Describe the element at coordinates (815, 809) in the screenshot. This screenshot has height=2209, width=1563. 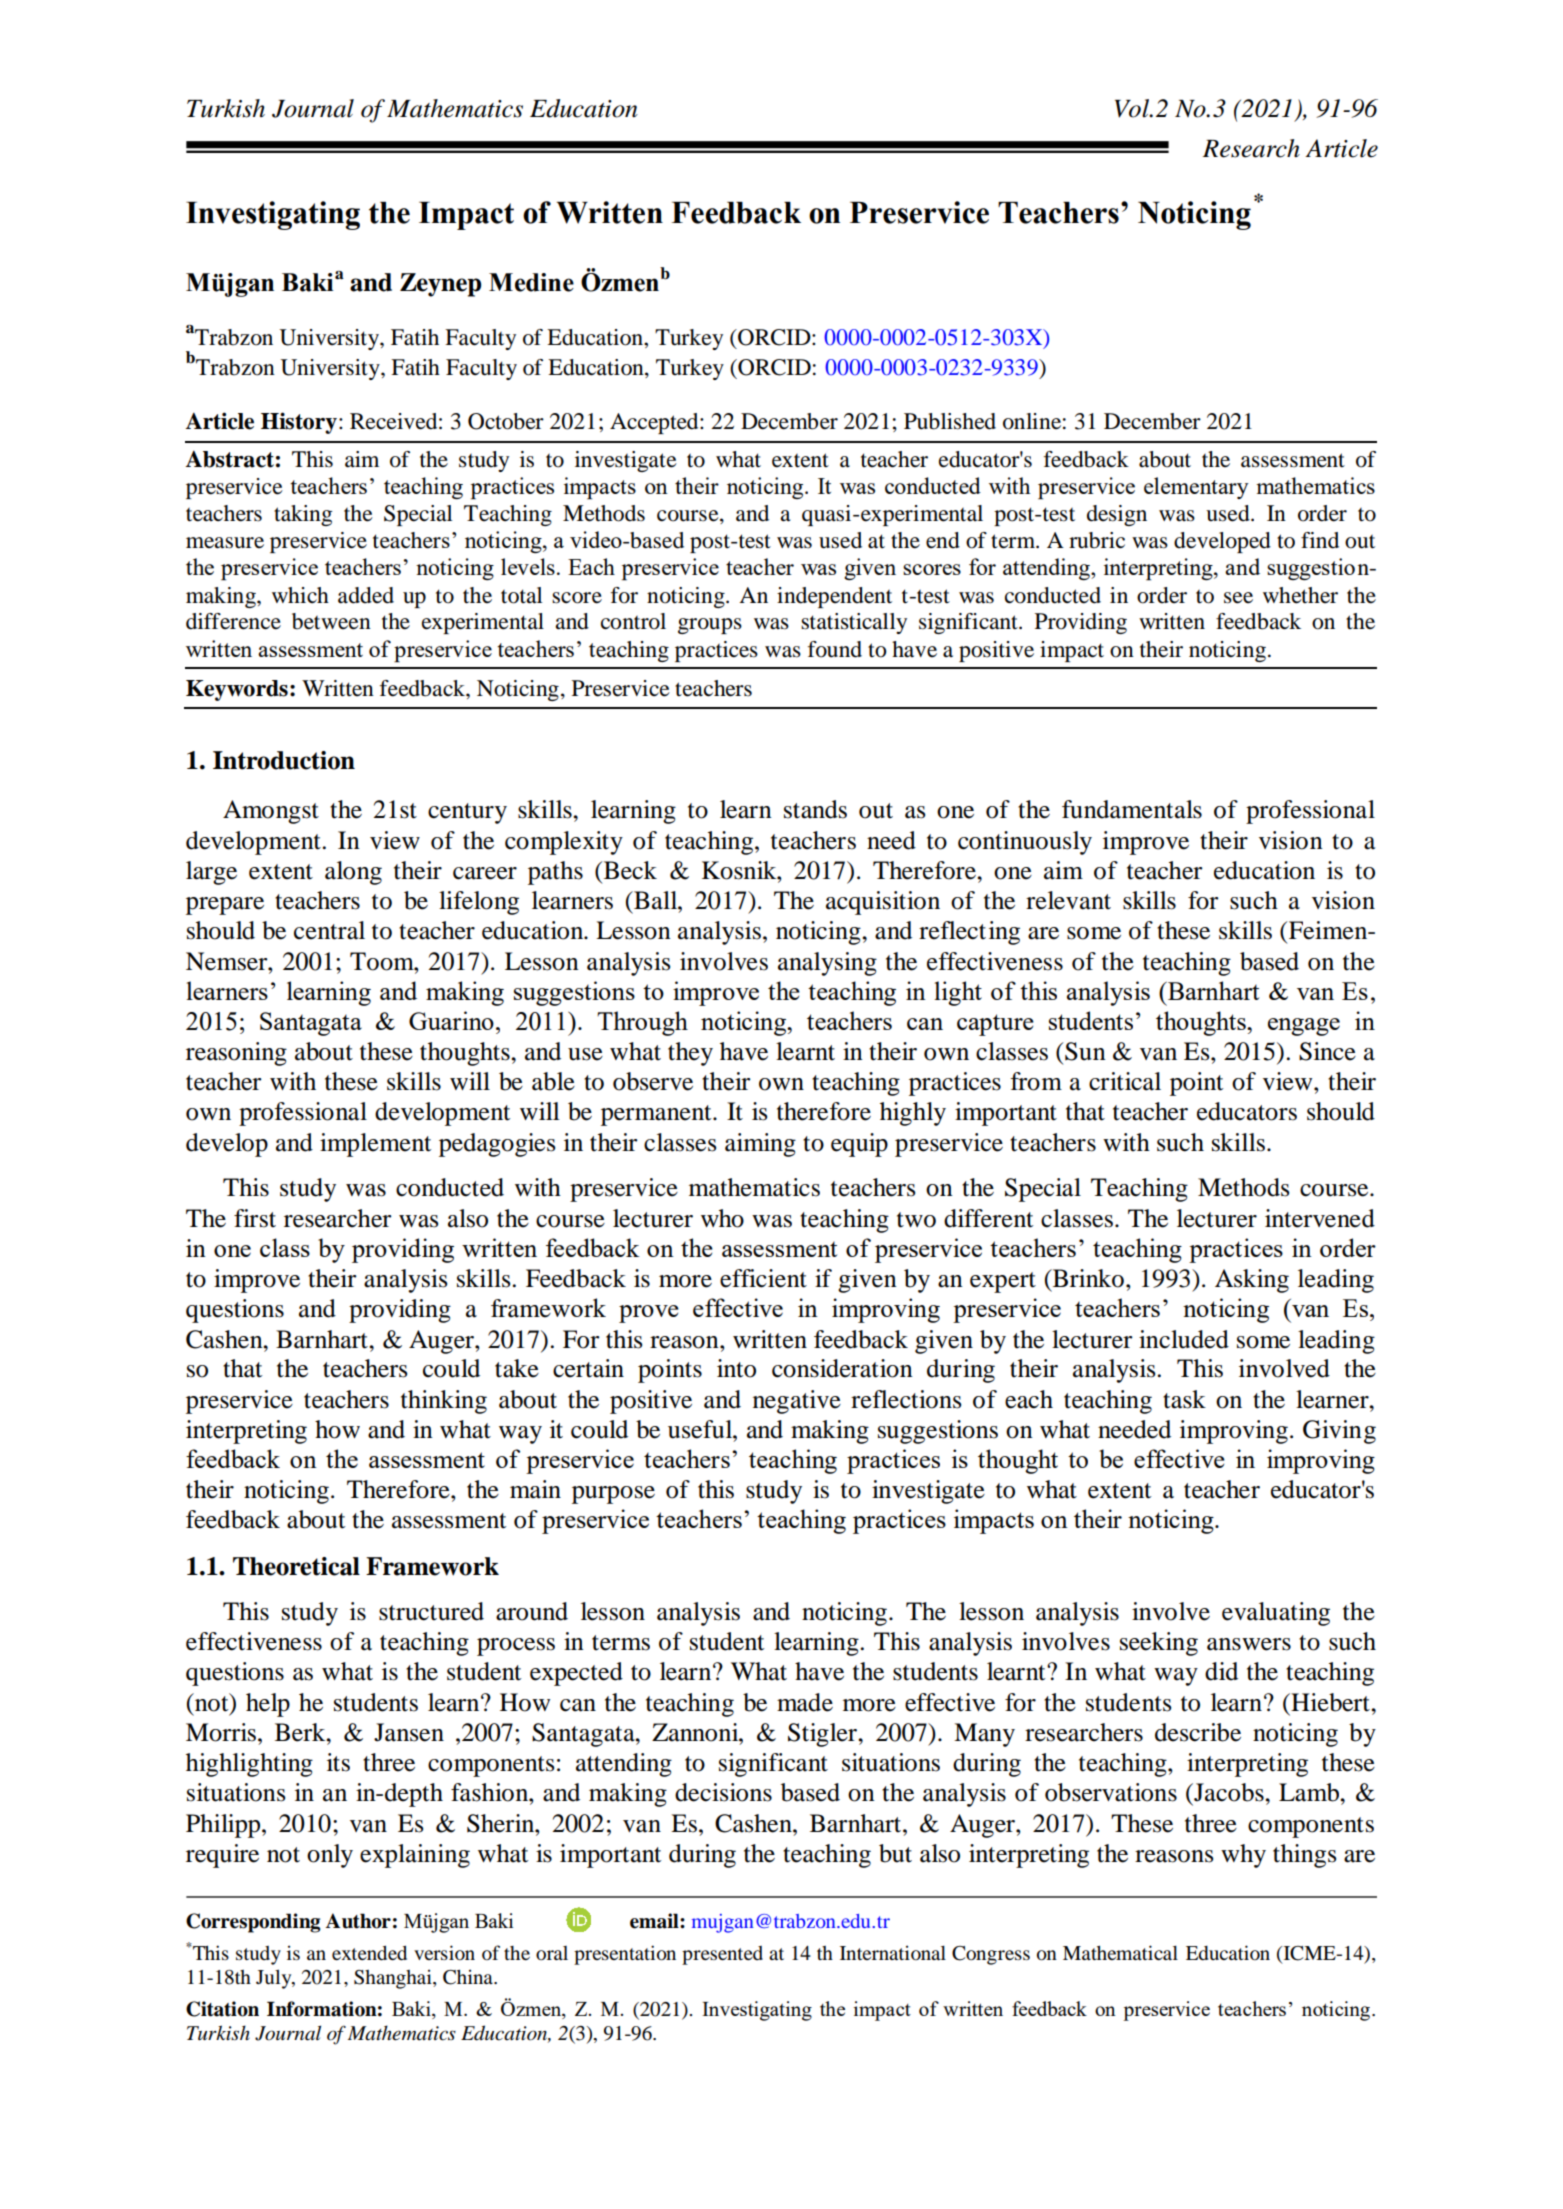
I see `stands` at that location.
